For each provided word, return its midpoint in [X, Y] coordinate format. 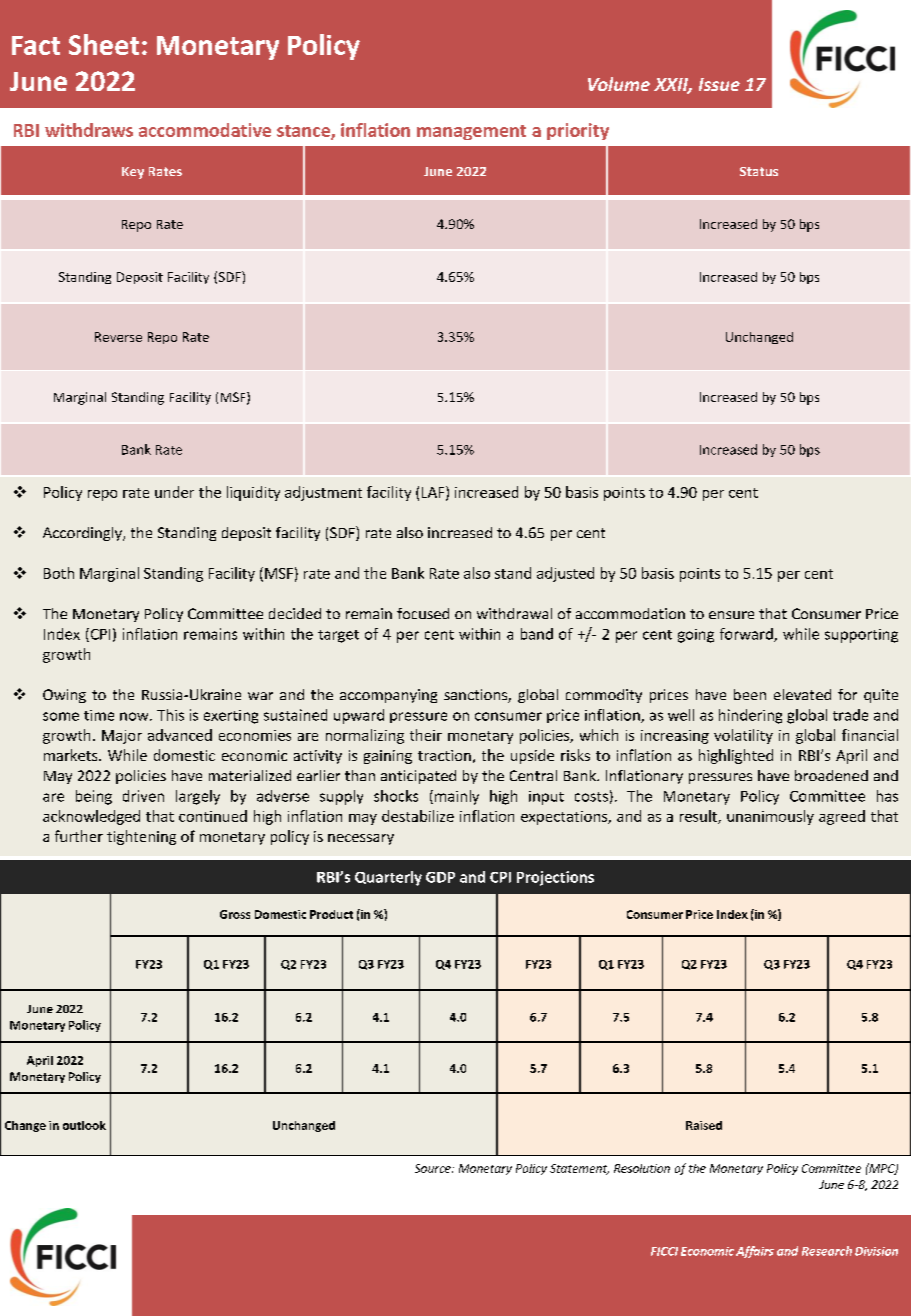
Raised [704, 1125]
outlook [84, 1125]
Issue [719, 84]
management [471, 132]
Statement [579, 1169]
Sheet [104, 44]
